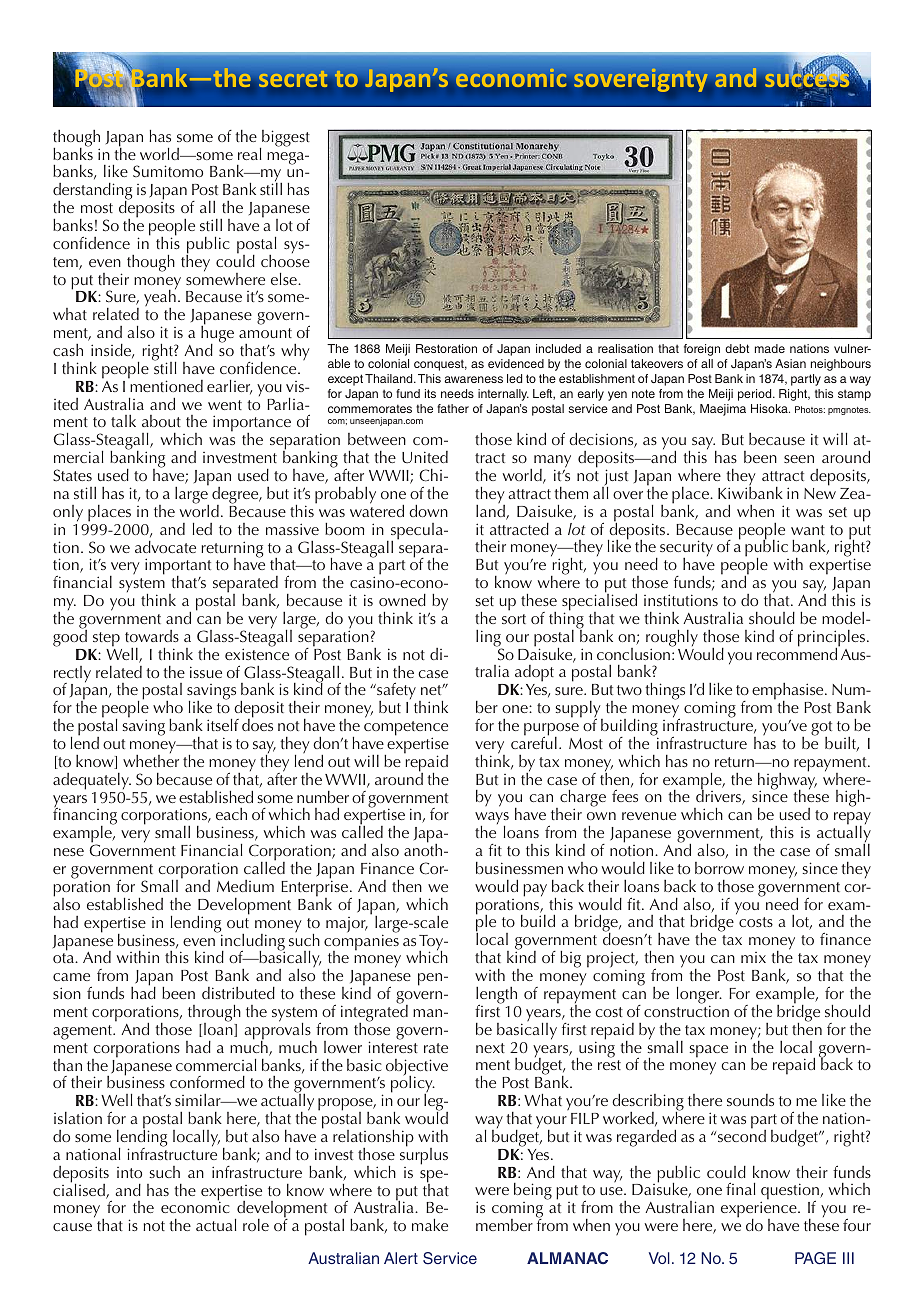 This document has width=924, height=1308. I want to click on secret, so click(293, 80).
